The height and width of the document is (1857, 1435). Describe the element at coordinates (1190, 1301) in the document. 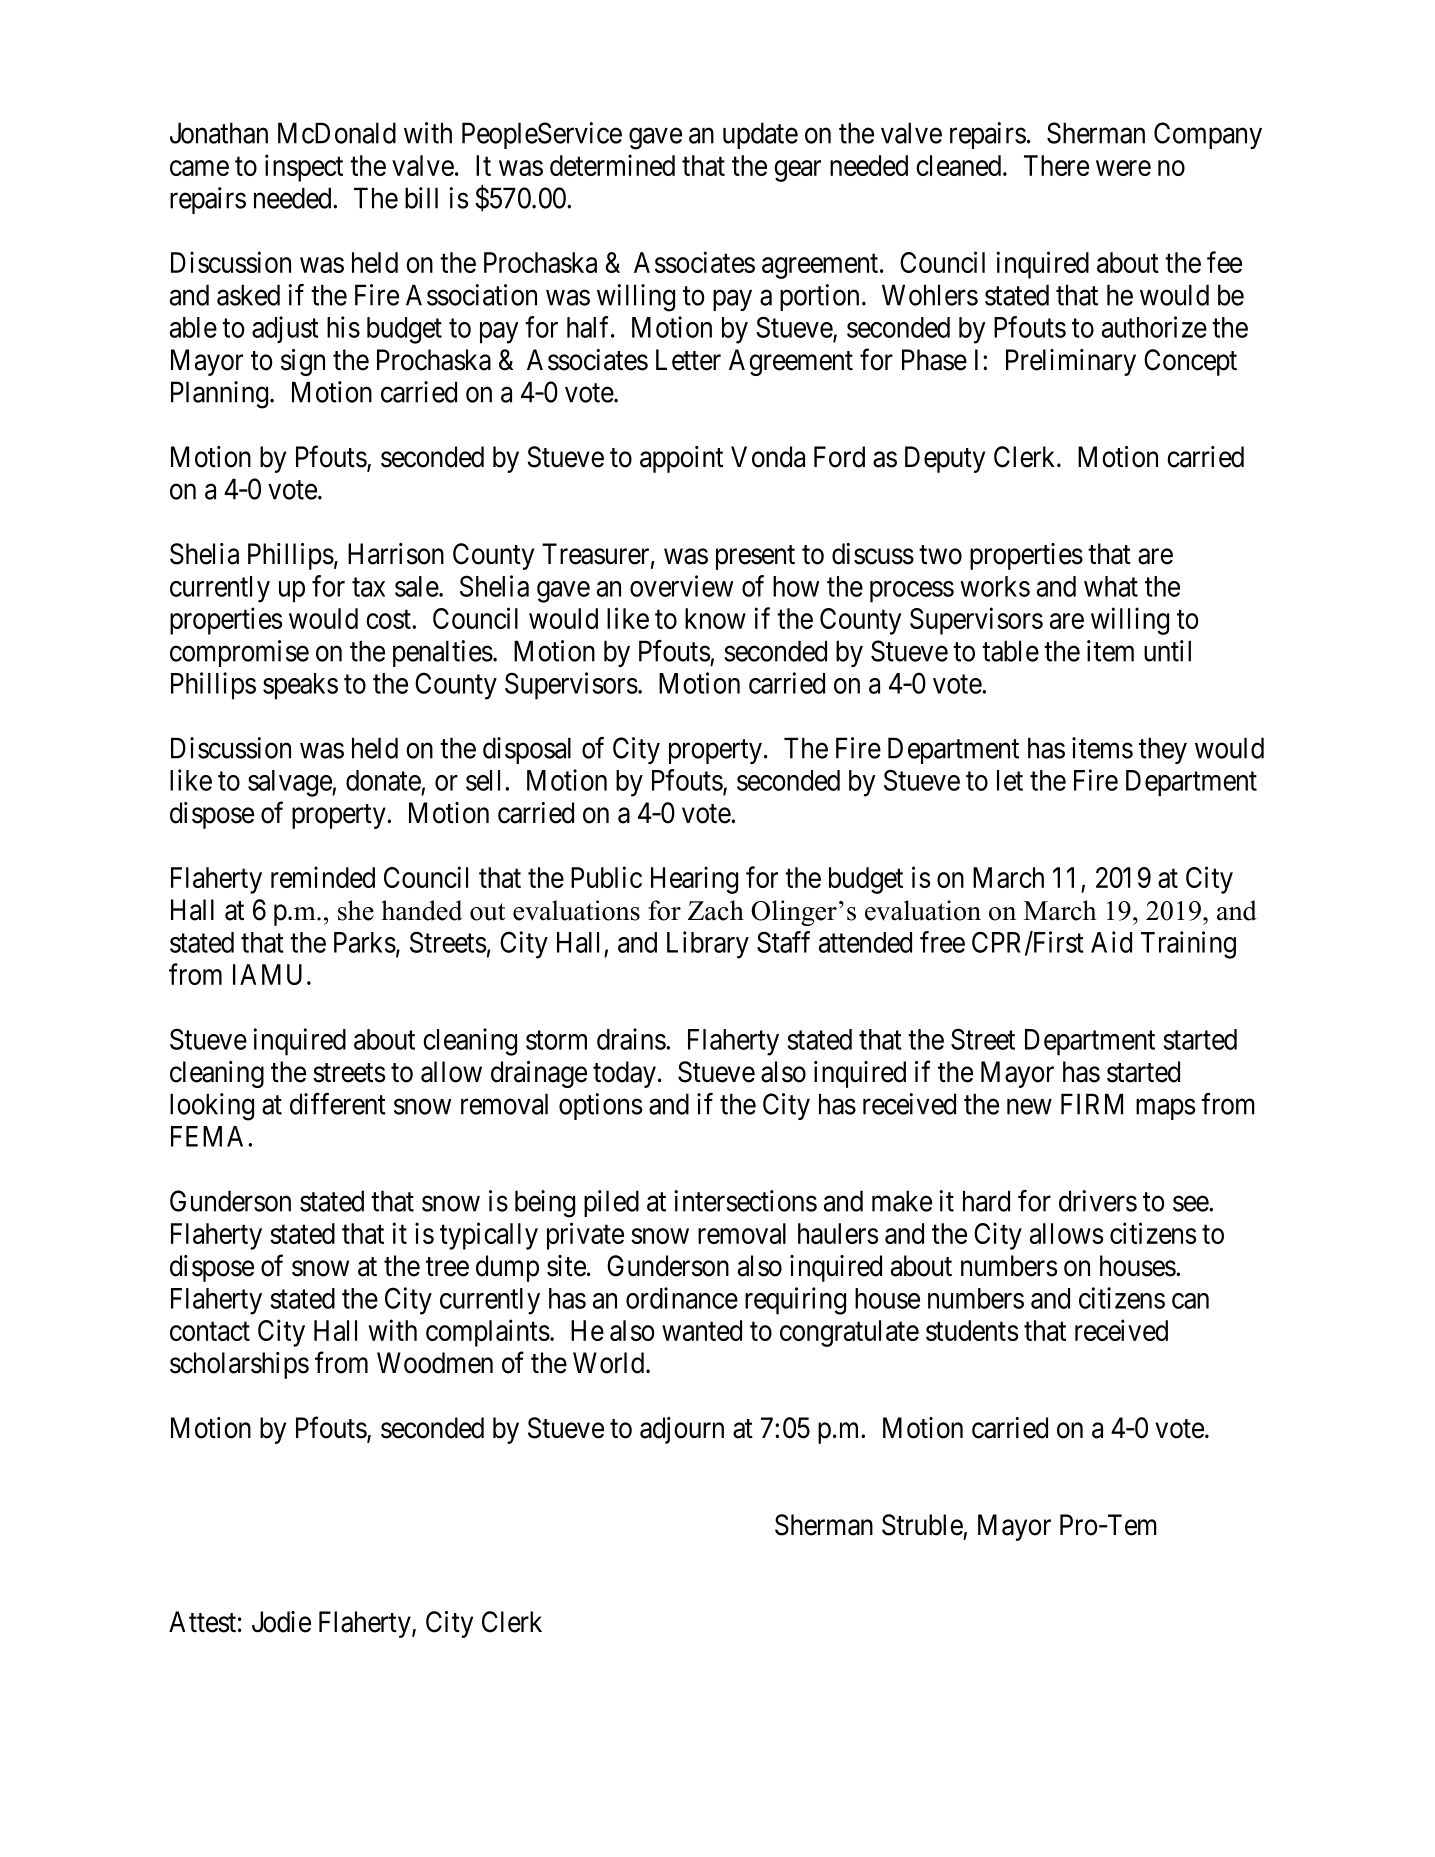

I see `can` at that location.
